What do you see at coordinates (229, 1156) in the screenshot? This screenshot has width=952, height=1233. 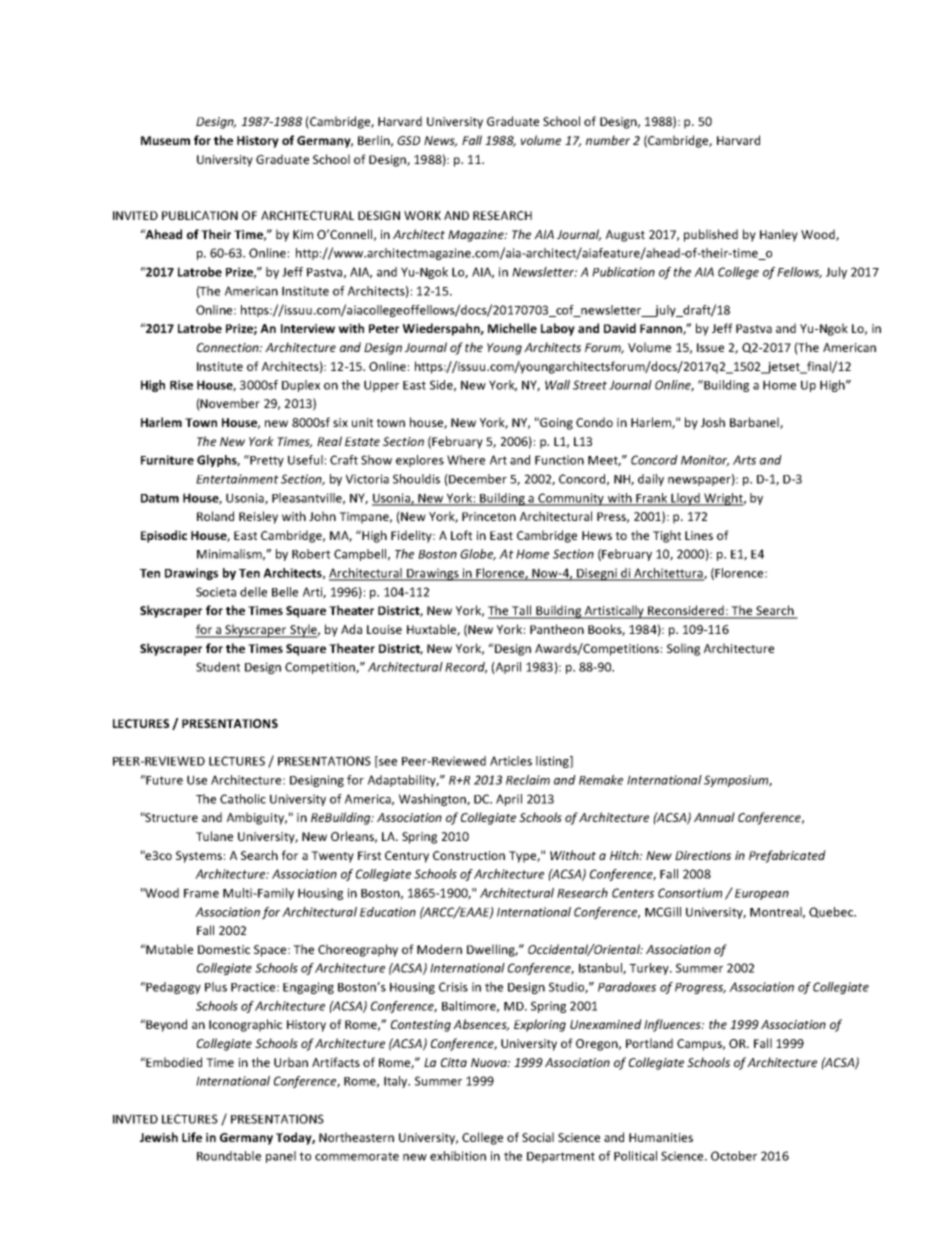 I see `Roundtable` at bounding box center [229, 1156].
